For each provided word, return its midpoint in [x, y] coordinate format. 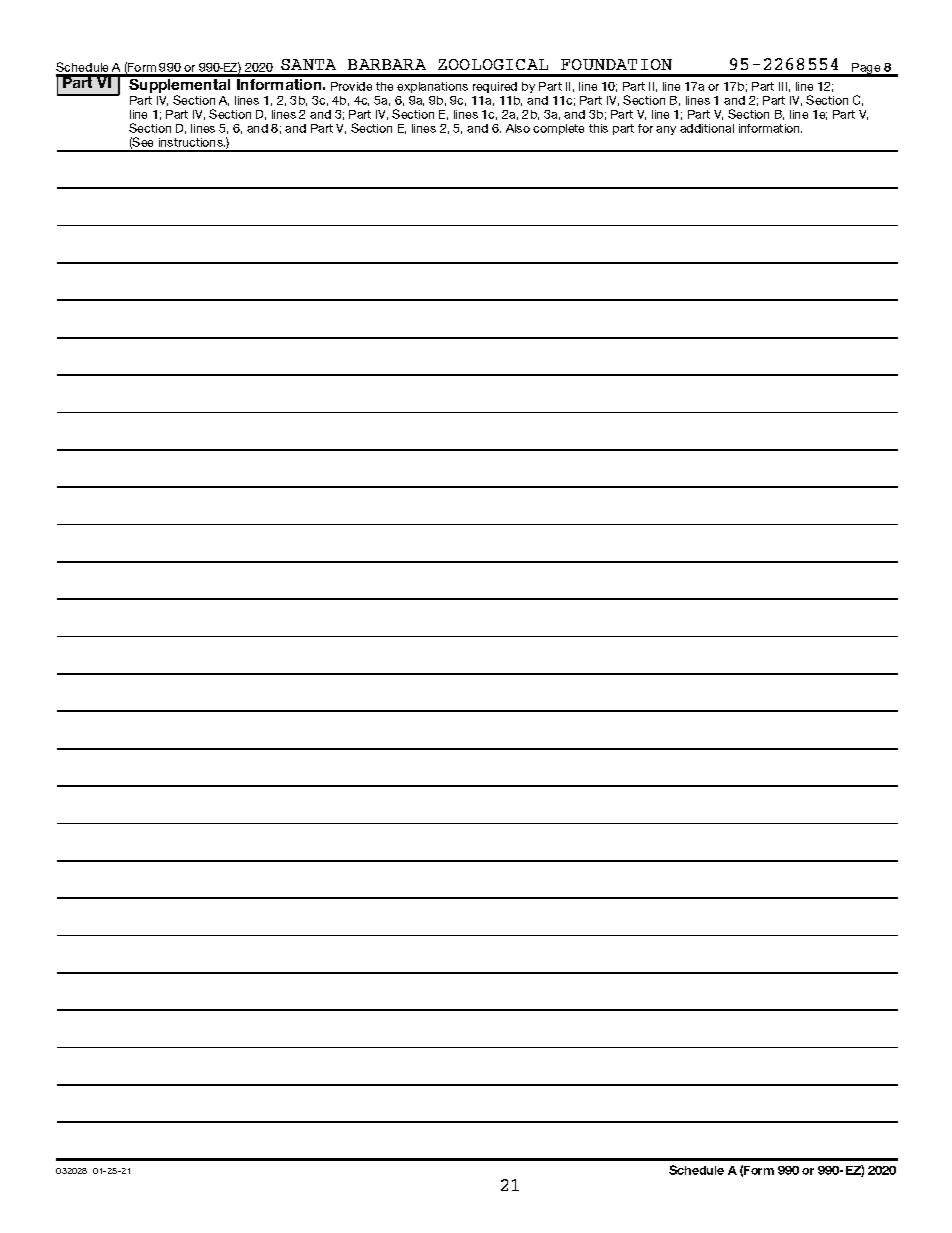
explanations [432, 87]
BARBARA [387, 64]
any [666, 130]
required [495, 87]
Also [518, 128]
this [598, 128]
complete [558, 129]
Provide [351, 86]
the [384, 86]
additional [707, 128]
